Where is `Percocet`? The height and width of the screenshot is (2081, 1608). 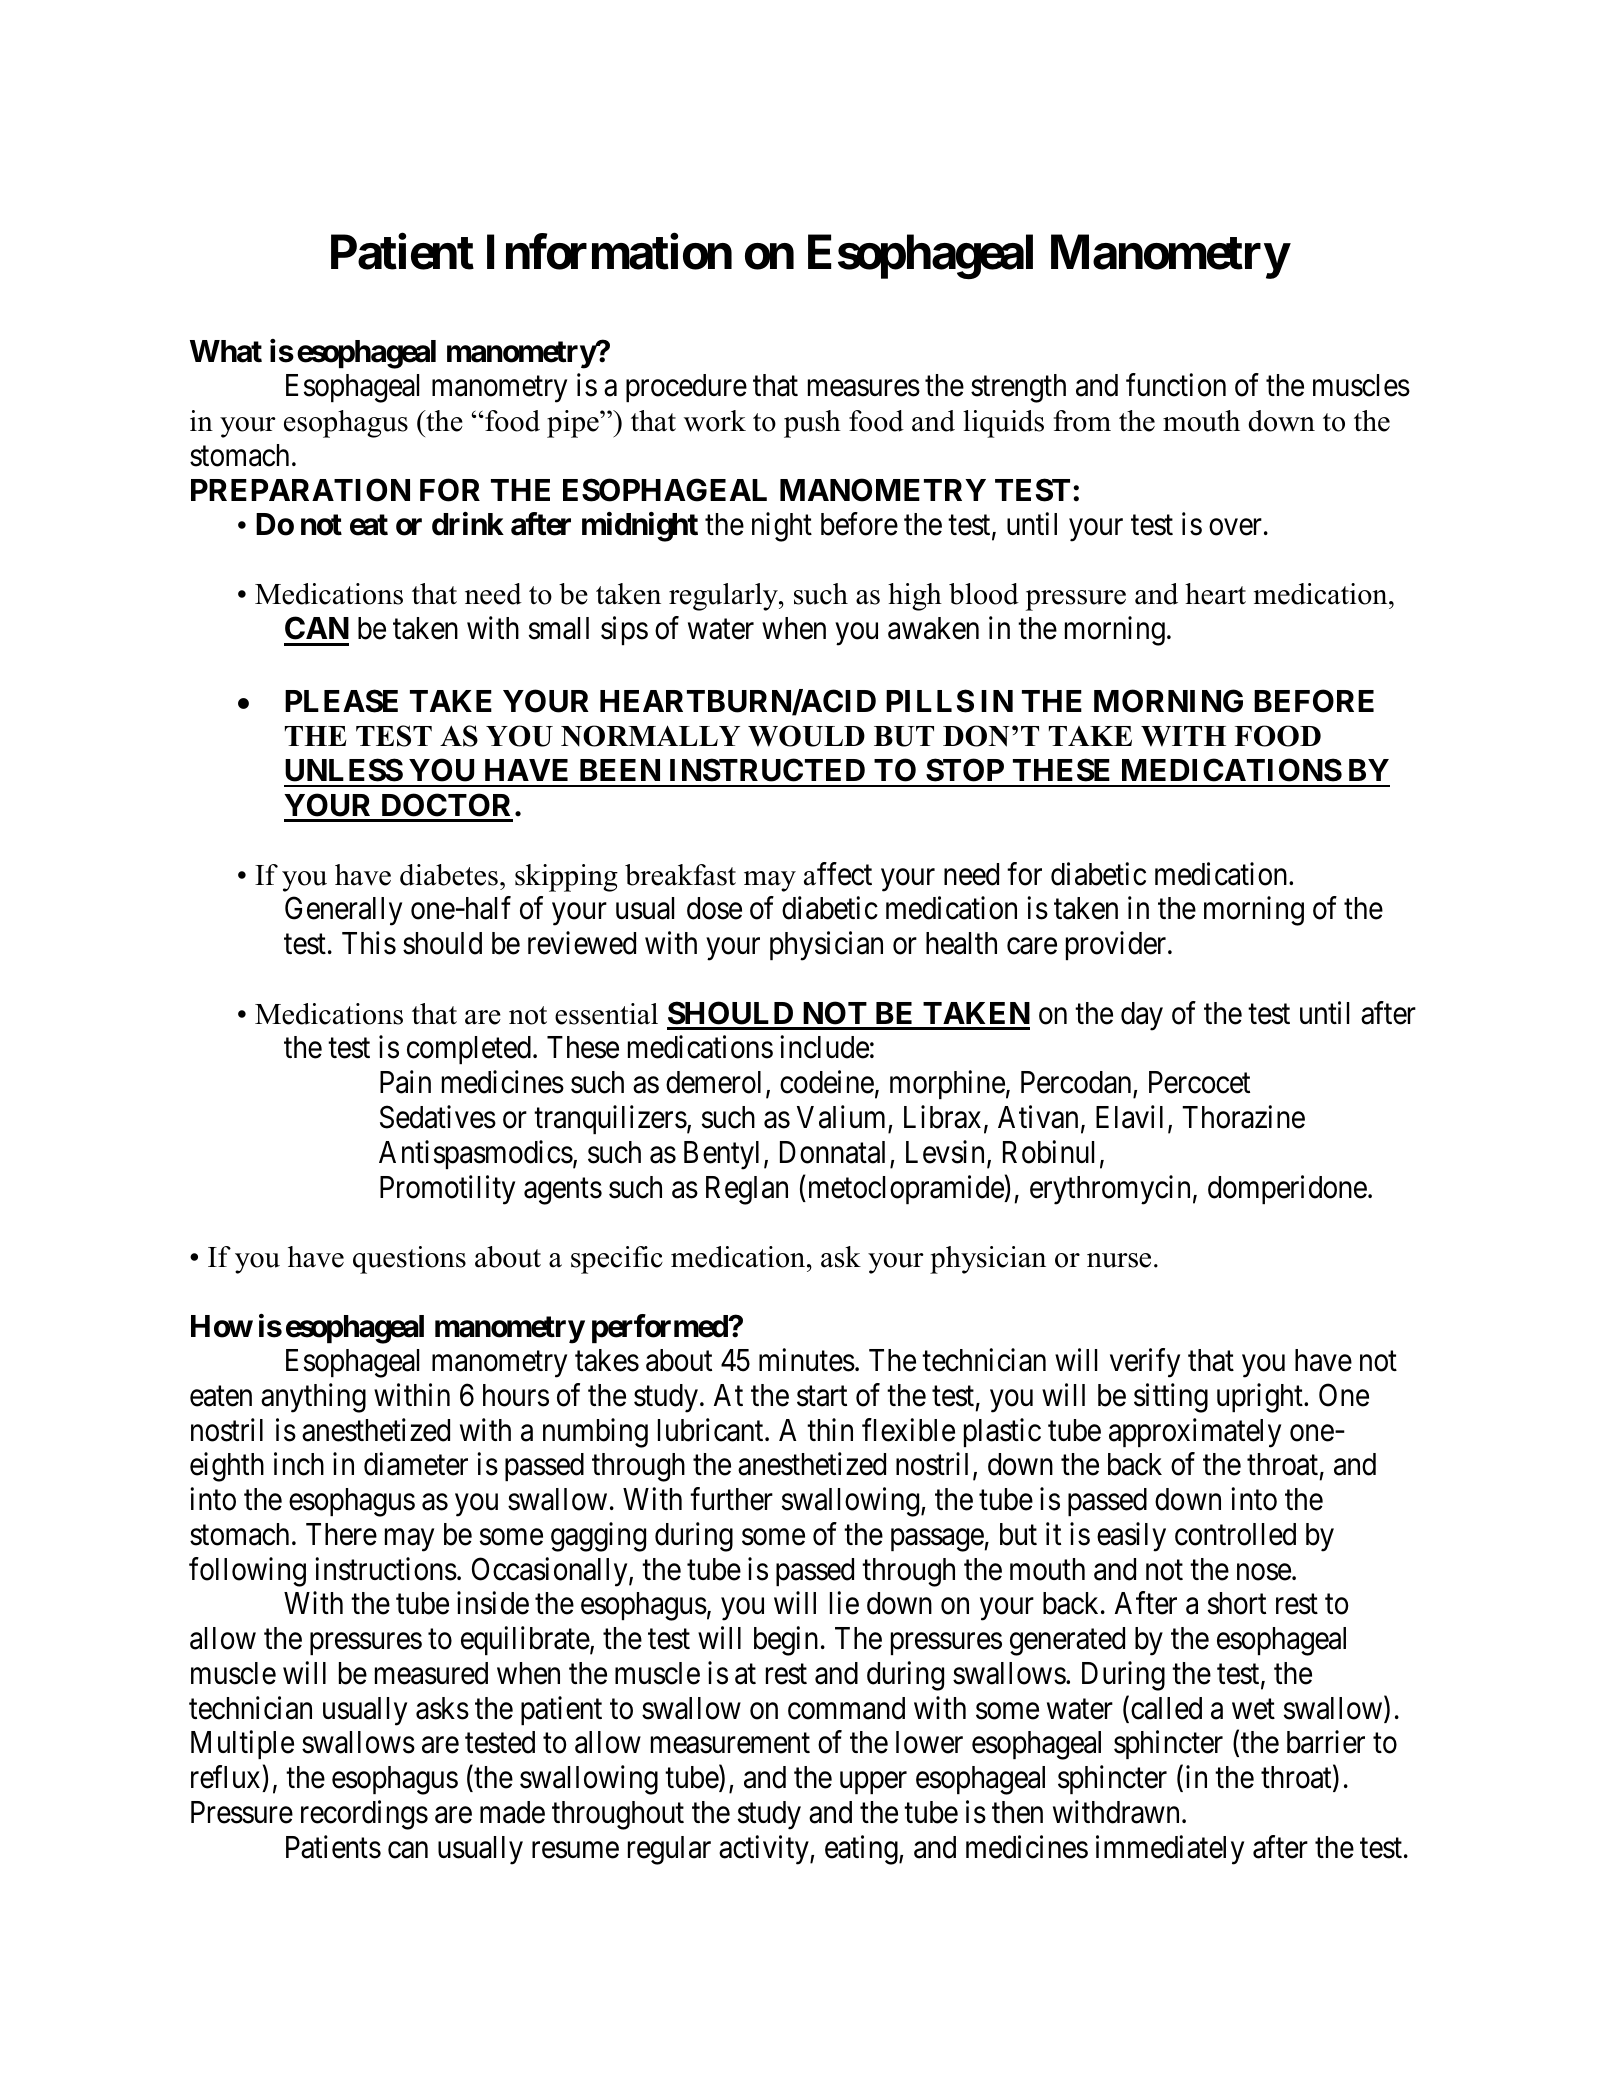
Percocet is located at coordinates (1199, 1082).
